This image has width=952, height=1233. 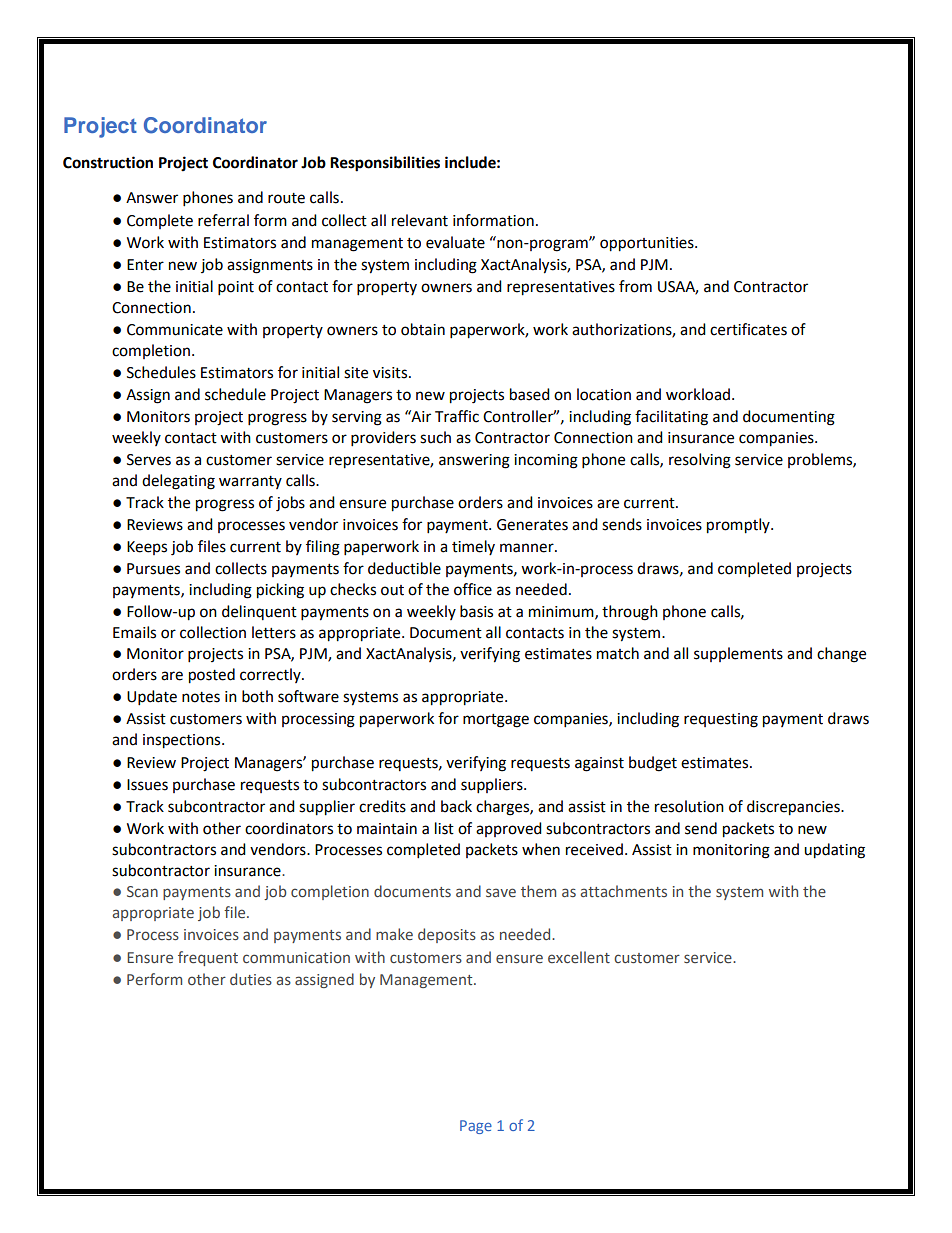 What do you see at coordinates (579, 957) in the image?
I see `excellent` at bounding box center [579, 957].
